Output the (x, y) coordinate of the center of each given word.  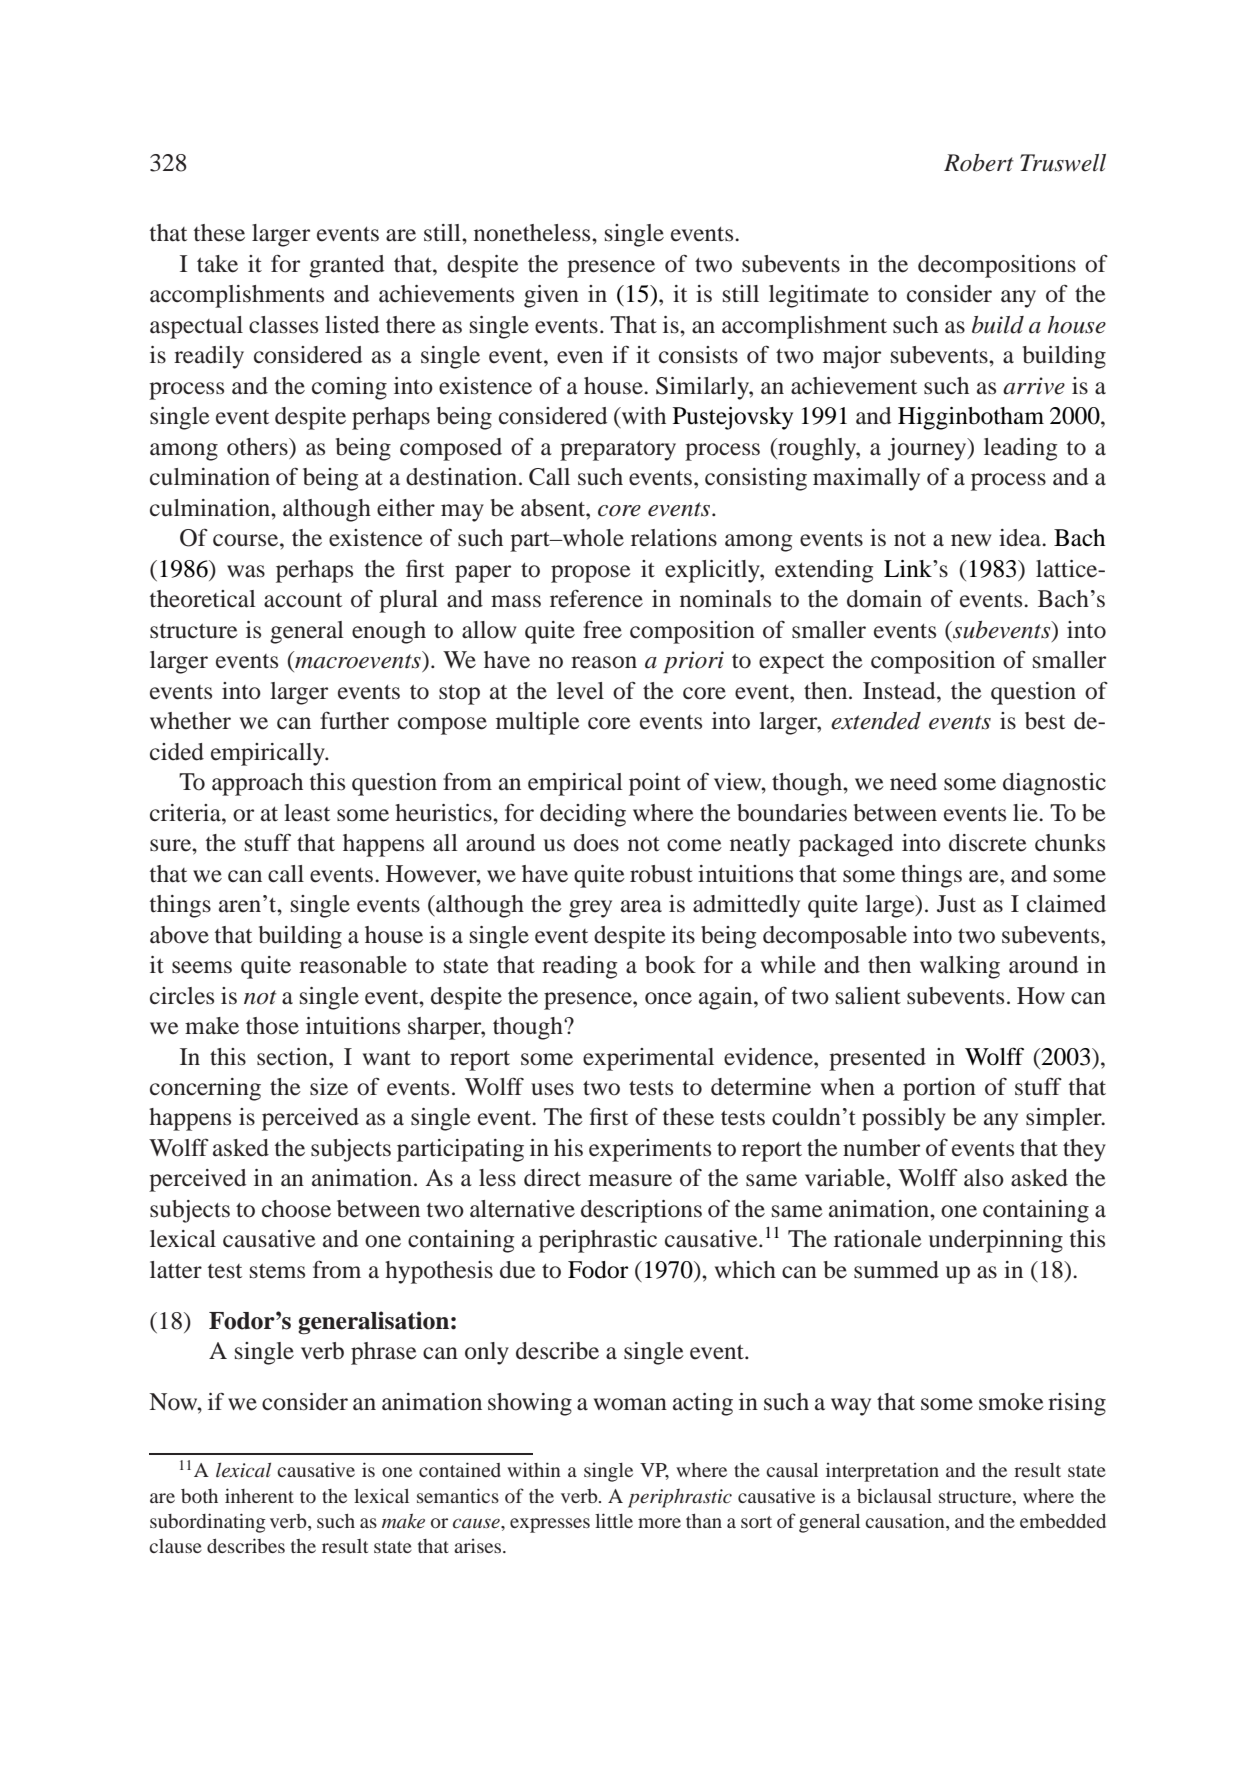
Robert (979, 163)
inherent (259, 1495)
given (551, 296)
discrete (988, 843)
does (596, 843)
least (307, 813)
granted (346, 266)
